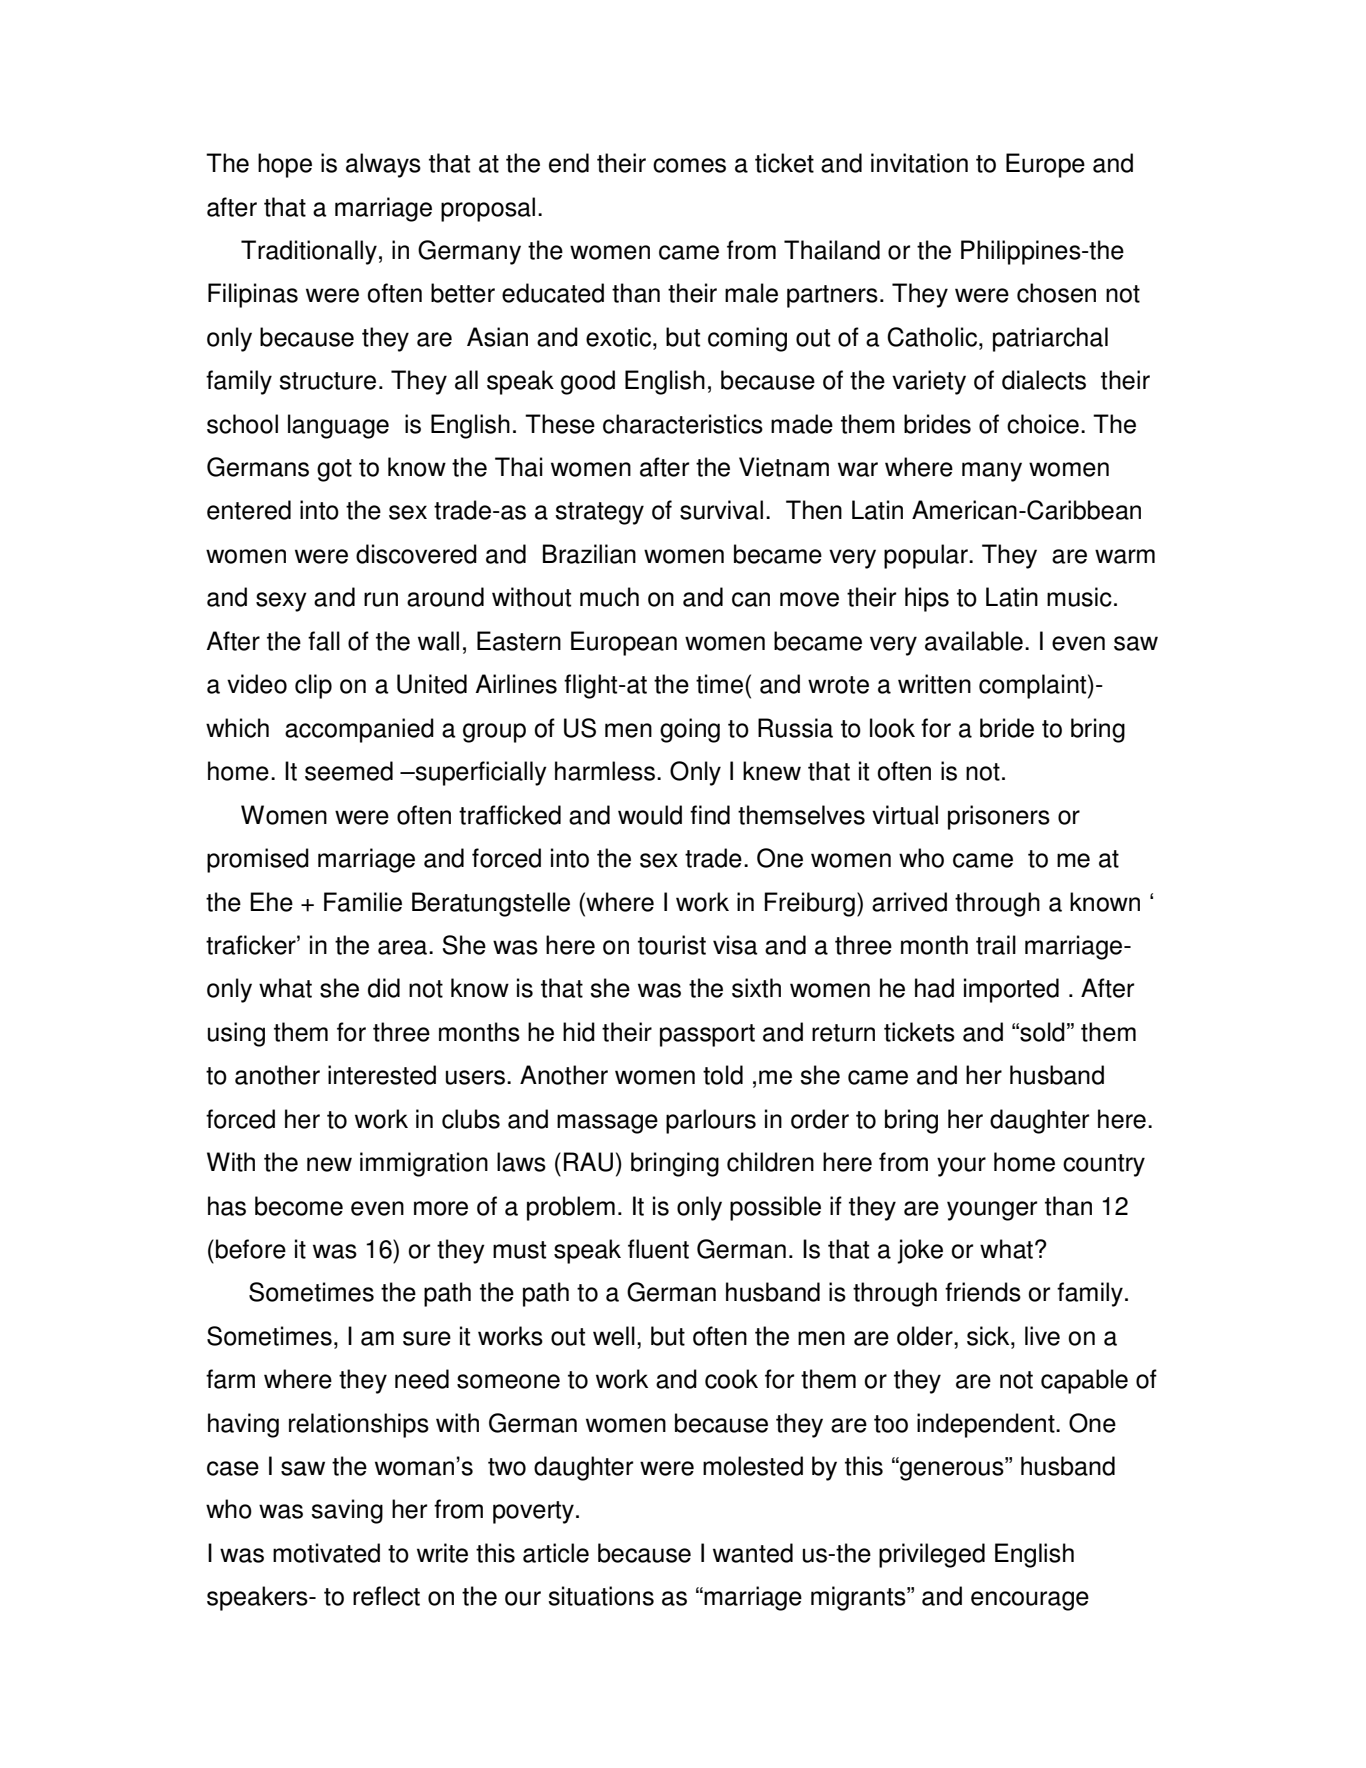 The image size is (1366, 1768). What do you see at coordinates (658, 1249) in the screenshot?
I see `fluent` at bounding box center [658, 1249].
